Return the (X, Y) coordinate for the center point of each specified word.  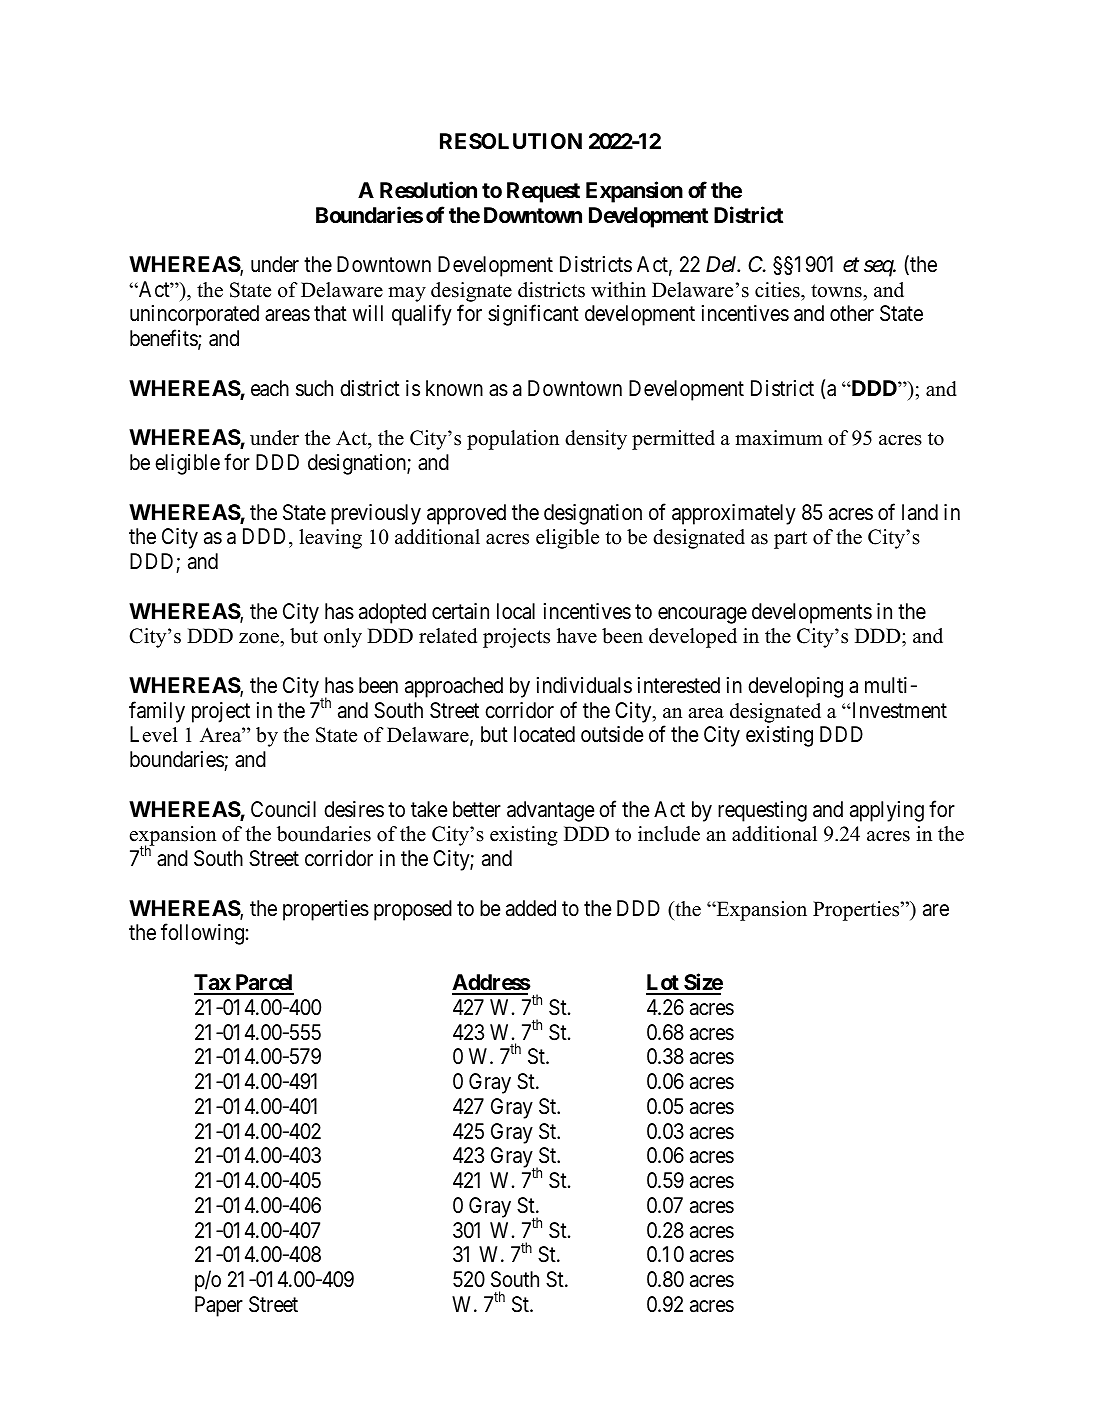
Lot (663, 984)
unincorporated (194, 315)
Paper (219, 1306)
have (577, 636)
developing (795, 687)
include (669, 834)
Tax (213, 984)
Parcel (263, 984)
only (343, 638)
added (531, 908)
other (852, 313)
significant (533, 315)
